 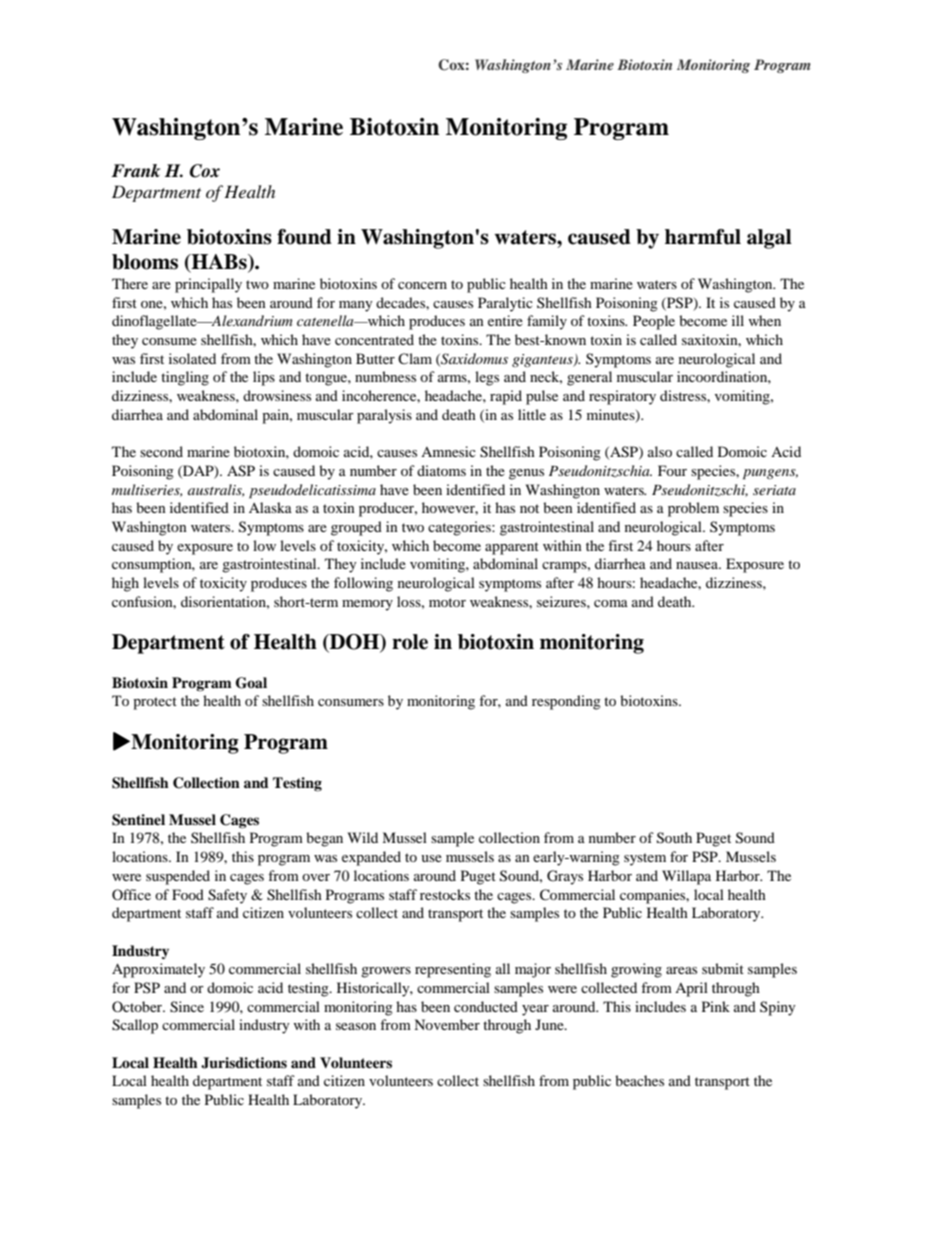 I want to click on Goal, so click(x=251, y=683).
